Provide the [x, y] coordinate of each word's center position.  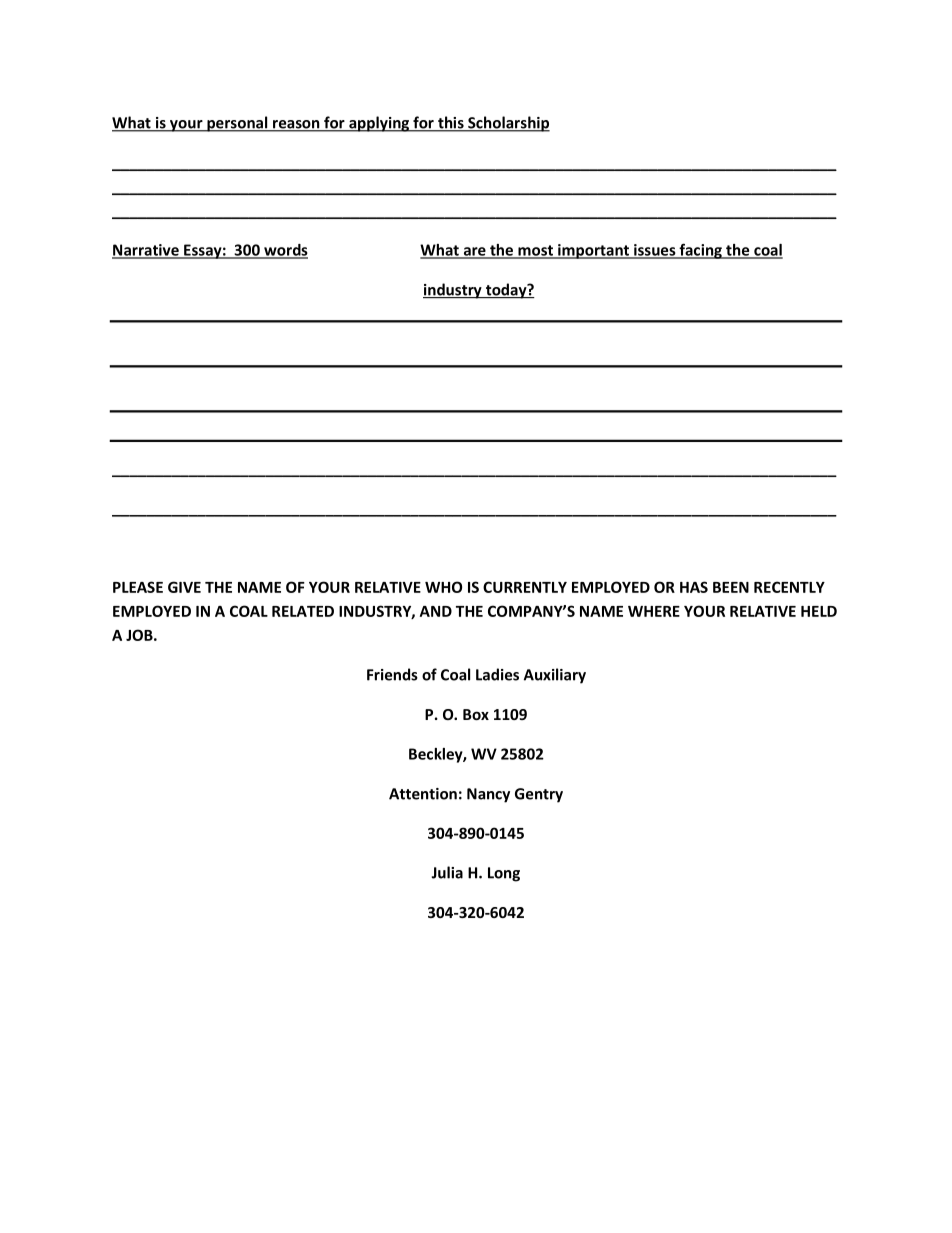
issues [655, 251]
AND [436, 611]
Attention [423, 794]
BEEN [731, 587]
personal [237, 124]
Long [504, 874]
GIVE [184, 587]
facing [700, 251]
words [285, 251]
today [506, 291]
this [451, 123]
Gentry [539, 795]
